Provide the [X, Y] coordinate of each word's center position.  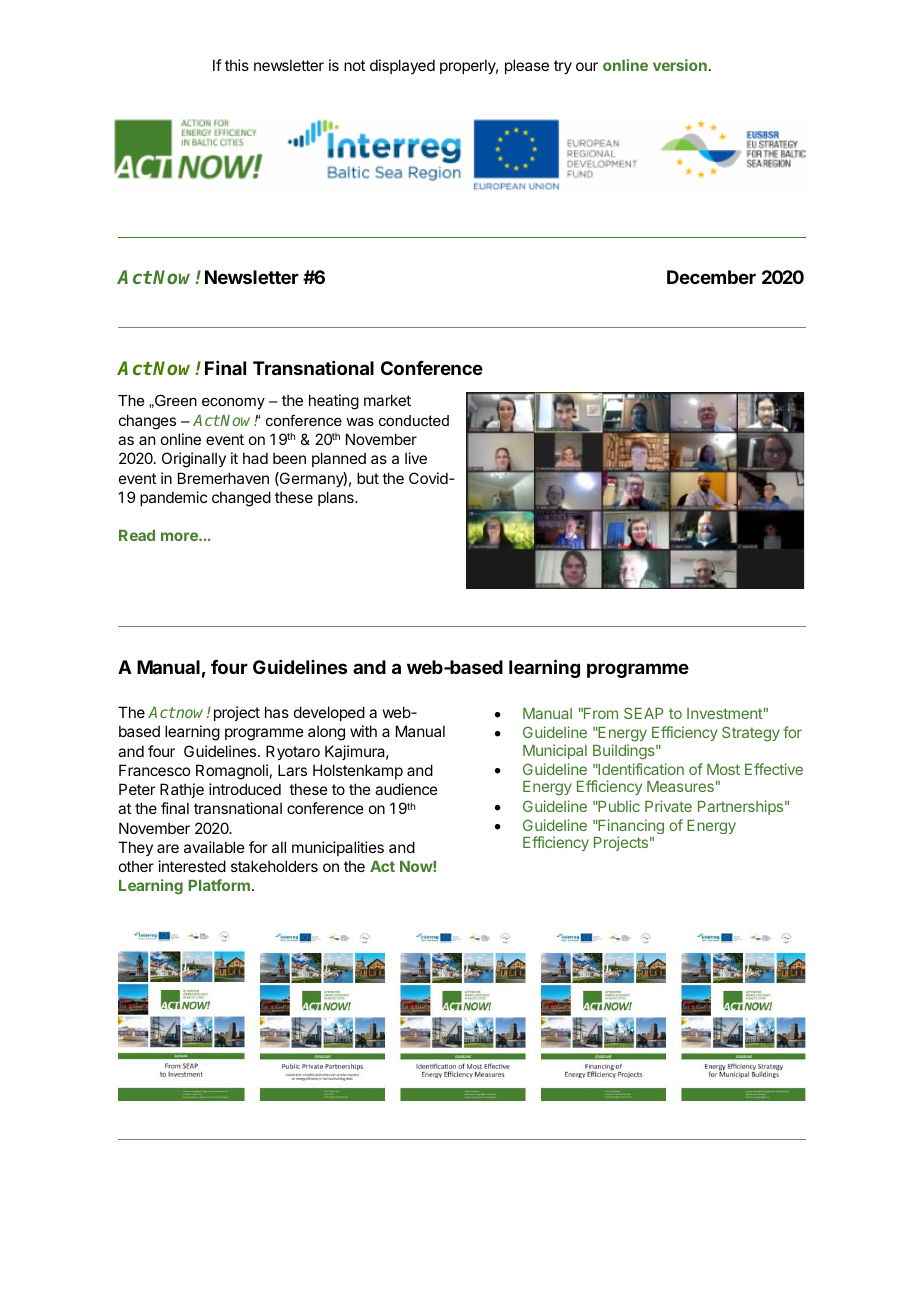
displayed [402, 66]
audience [406, 789]
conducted [414, 420]
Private [668, 806]
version [680, 65]
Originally [194, 460]
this [237, 65]
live [416, 458]
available [214, 847]
